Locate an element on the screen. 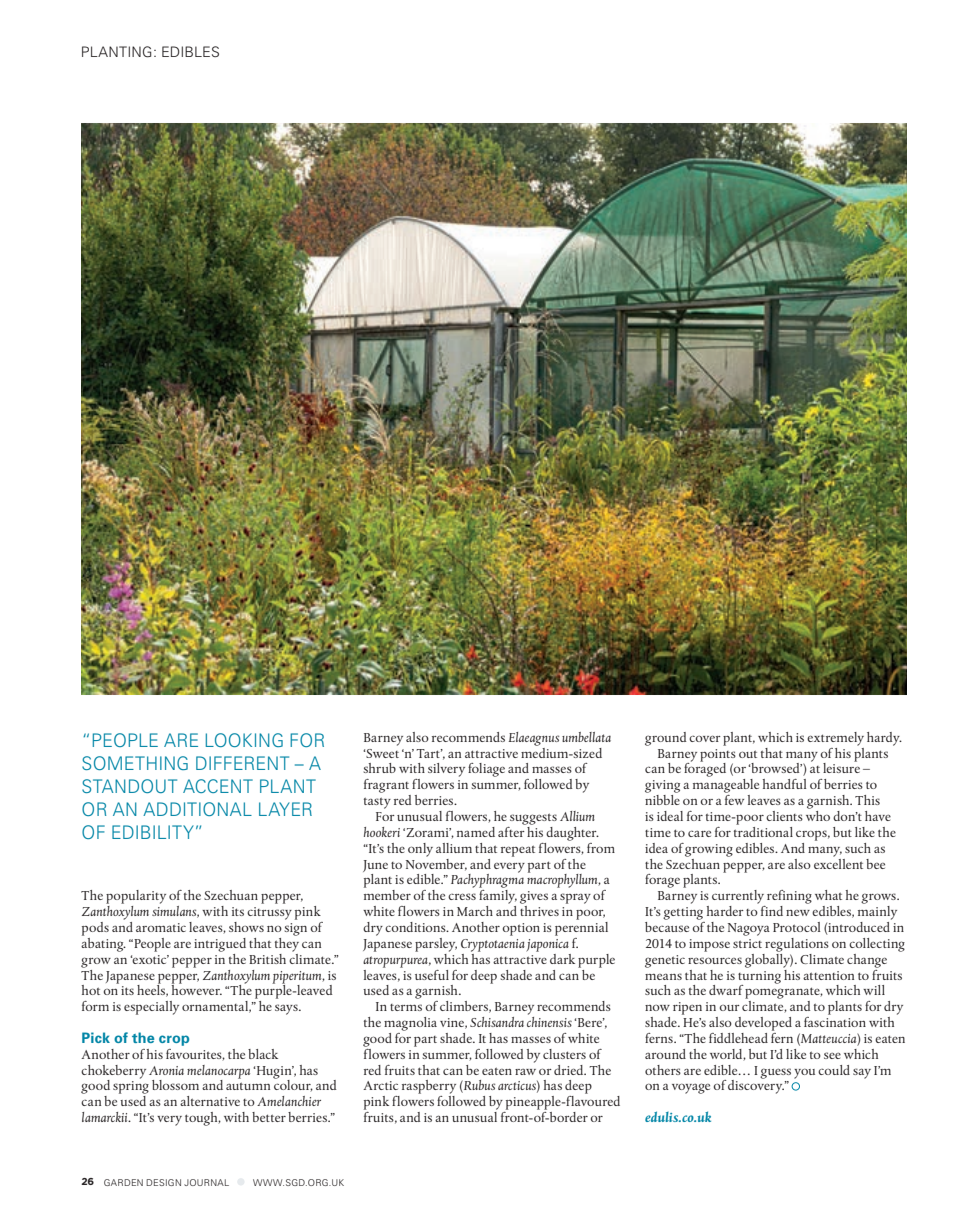  SOMETHING is located at coordinates (135, 763).
